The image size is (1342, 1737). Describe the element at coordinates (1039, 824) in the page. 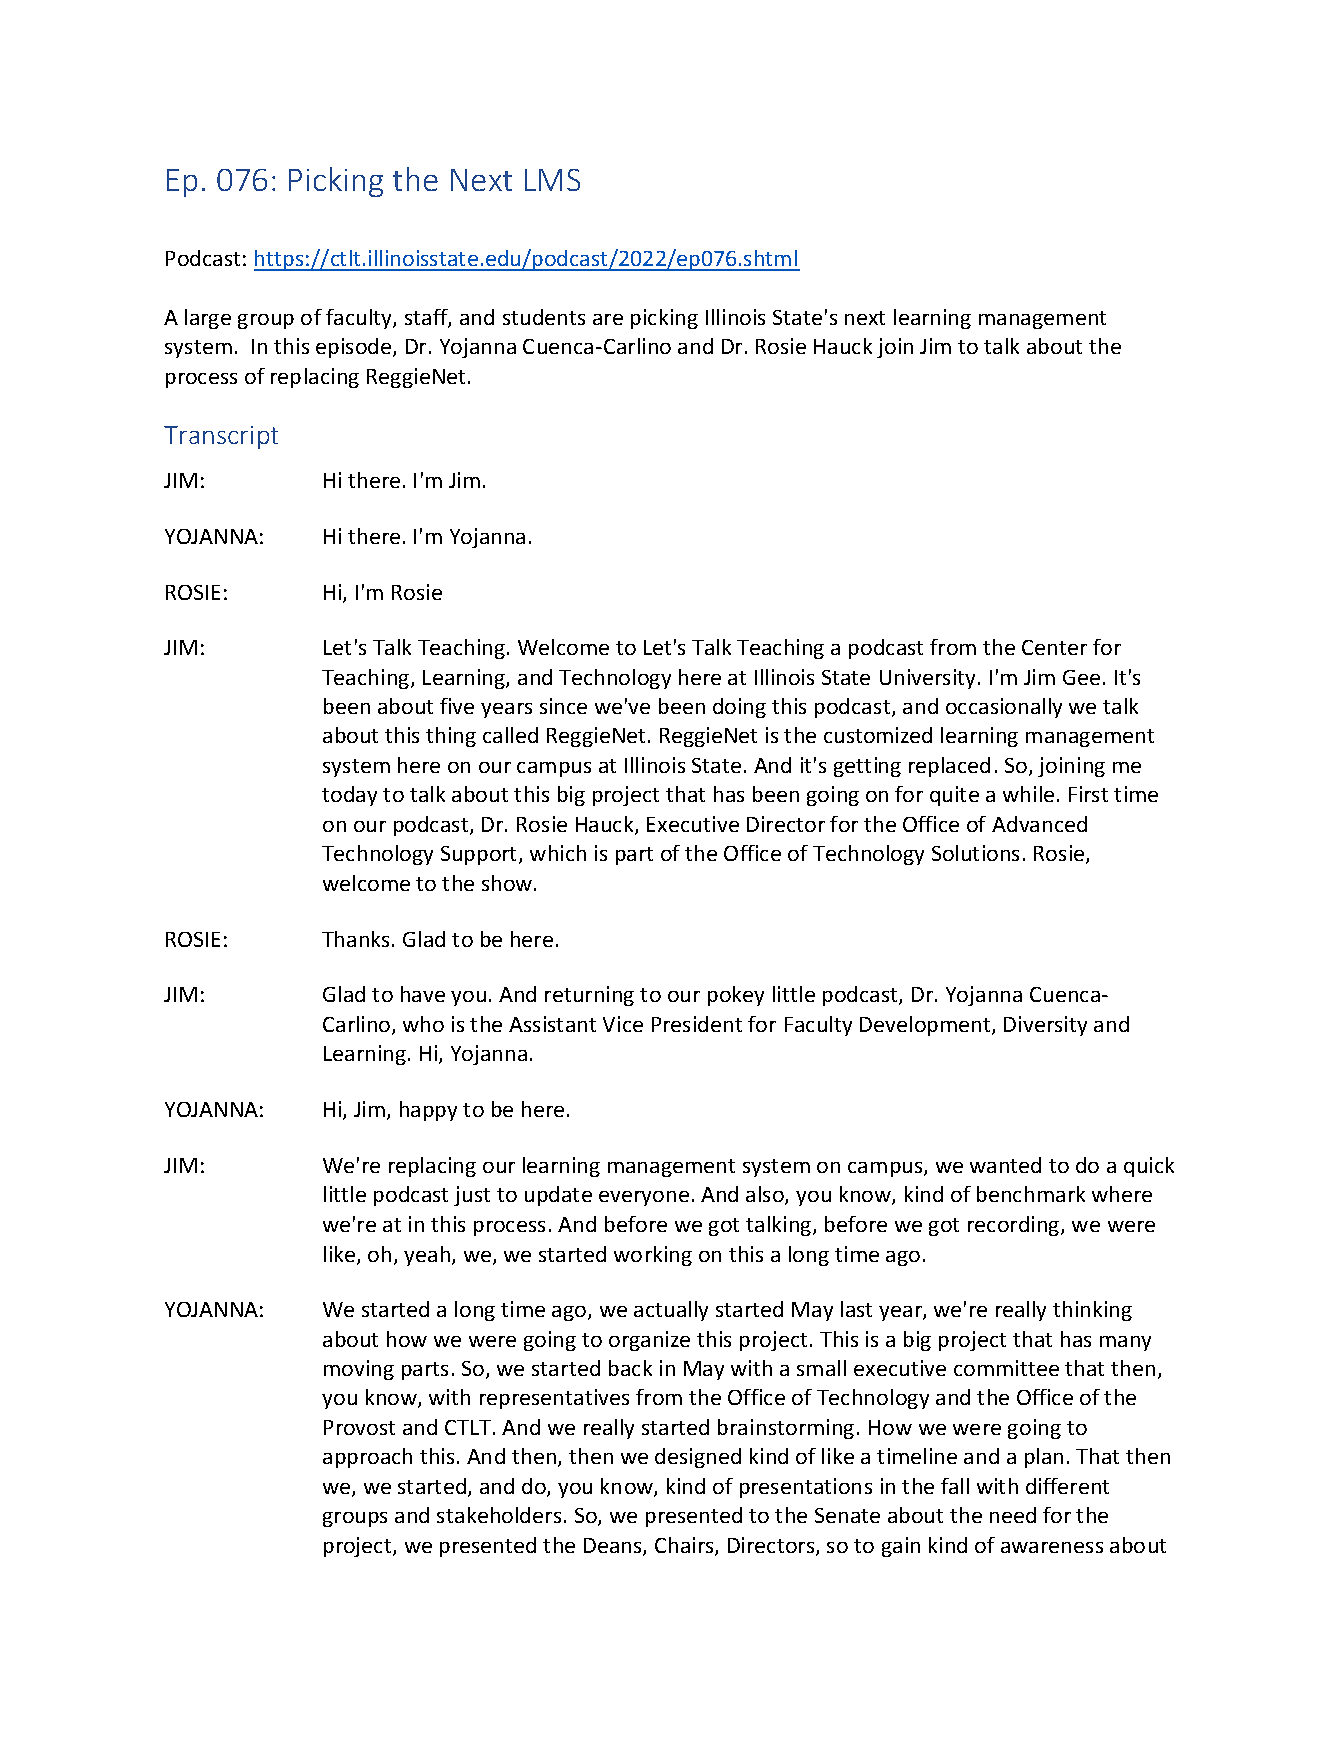

I see `Advanced` at that location.
